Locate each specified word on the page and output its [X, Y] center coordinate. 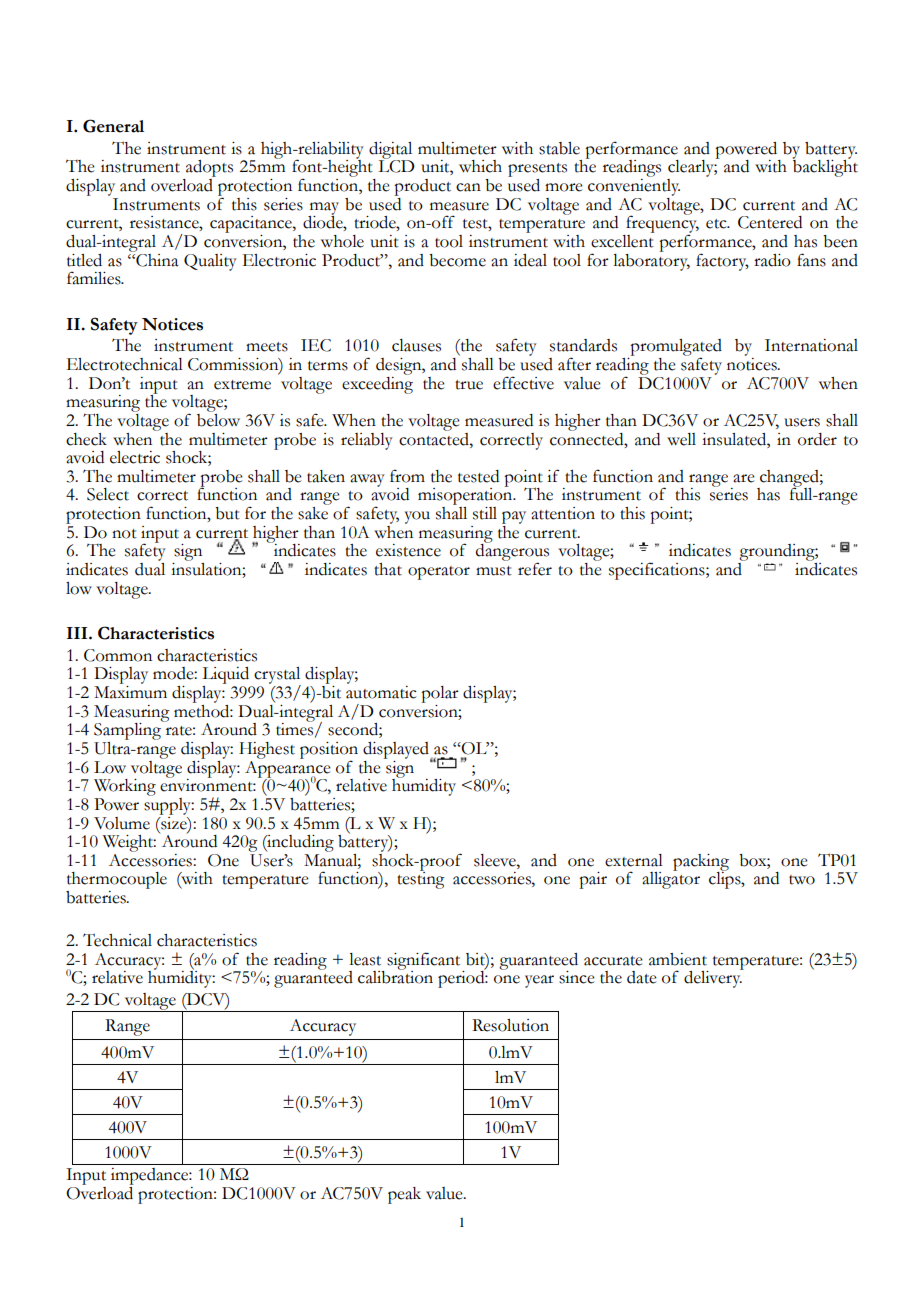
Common [118, 655]
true [469, 385]
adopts [208, 170]
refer [535, 569]
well [681, 439]
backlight [825, 167]
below [218, 419]
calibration [395, 976]
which [480, 166]
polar [440, 694]
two [802, 880]
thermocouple [116, 882]
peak [404, 1195]
